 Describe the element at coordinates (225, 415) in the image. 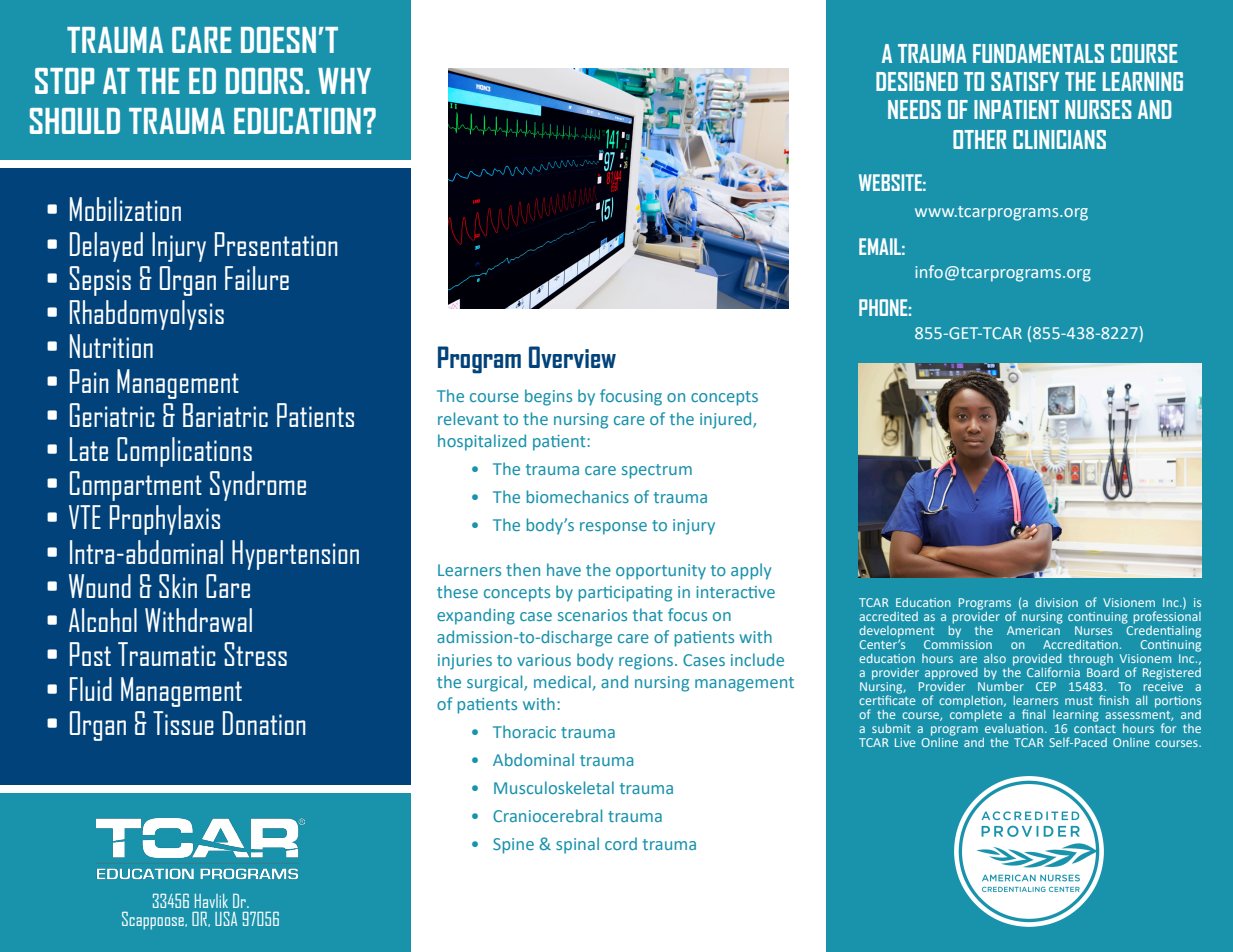

I see `Bariatric` at that location.
